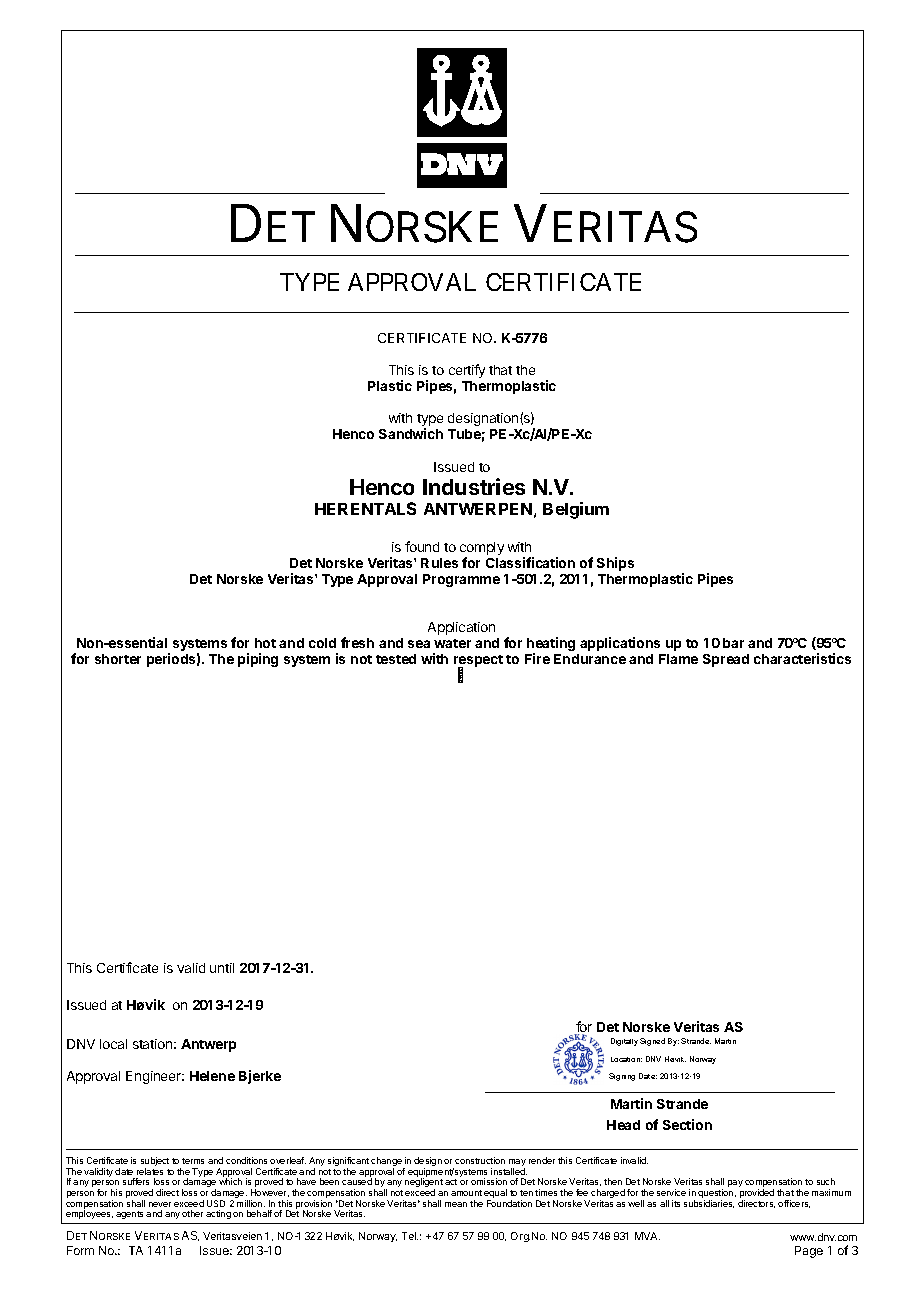 The height and width of the screenshot is (1308, 924). Describe the element at coordinates (212, 1076) in the screenshot. I see `Helene` at that location.
